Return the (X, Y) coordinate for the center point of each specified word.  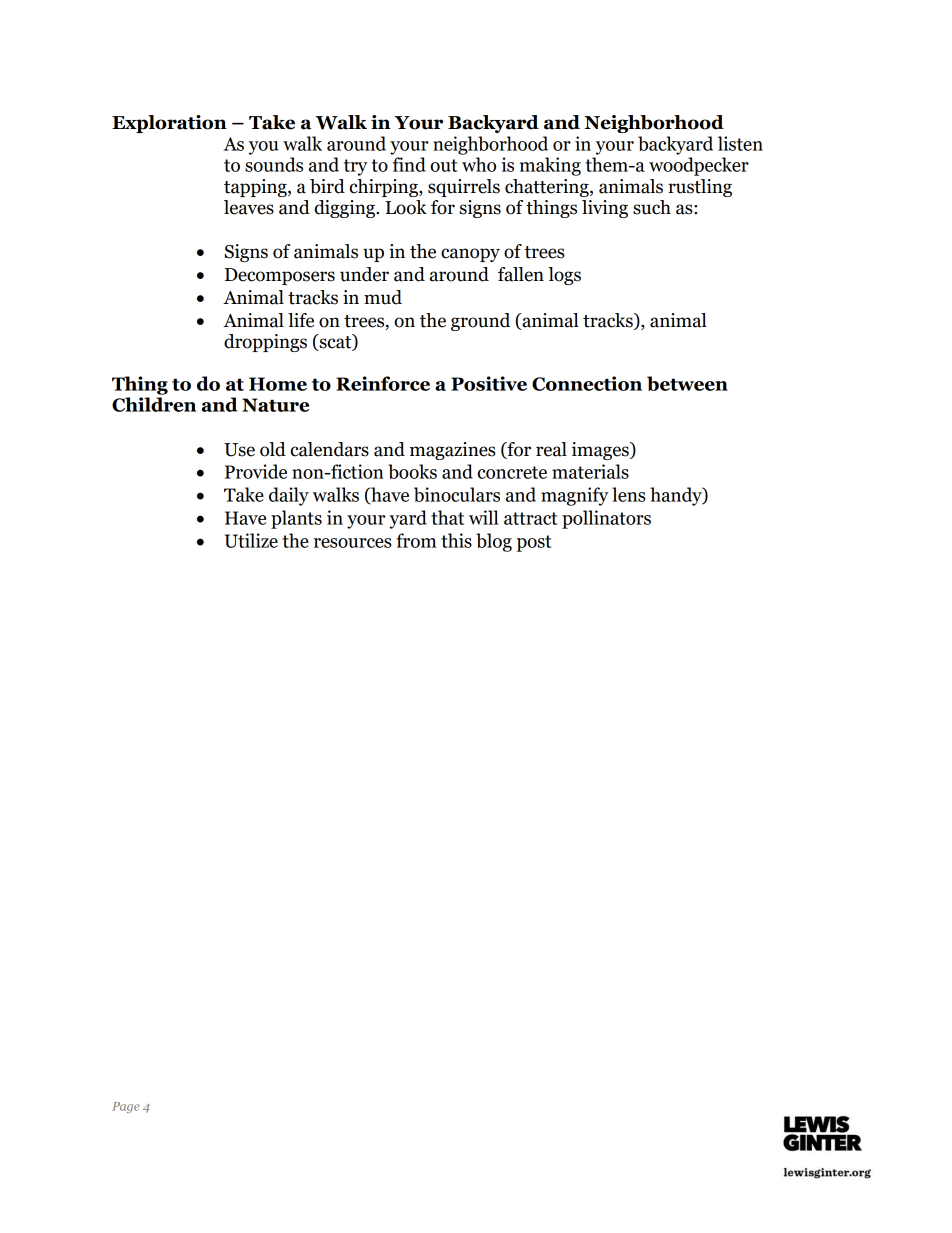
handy (677, 496)
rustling (700, 188)
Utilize (251, 540)
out (444, 165)
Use (239, 450)
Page (126, 1107)
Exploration (169, 124)
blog (494, 542)
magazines (453, 451)
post (534, 543)
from (416, 540)
